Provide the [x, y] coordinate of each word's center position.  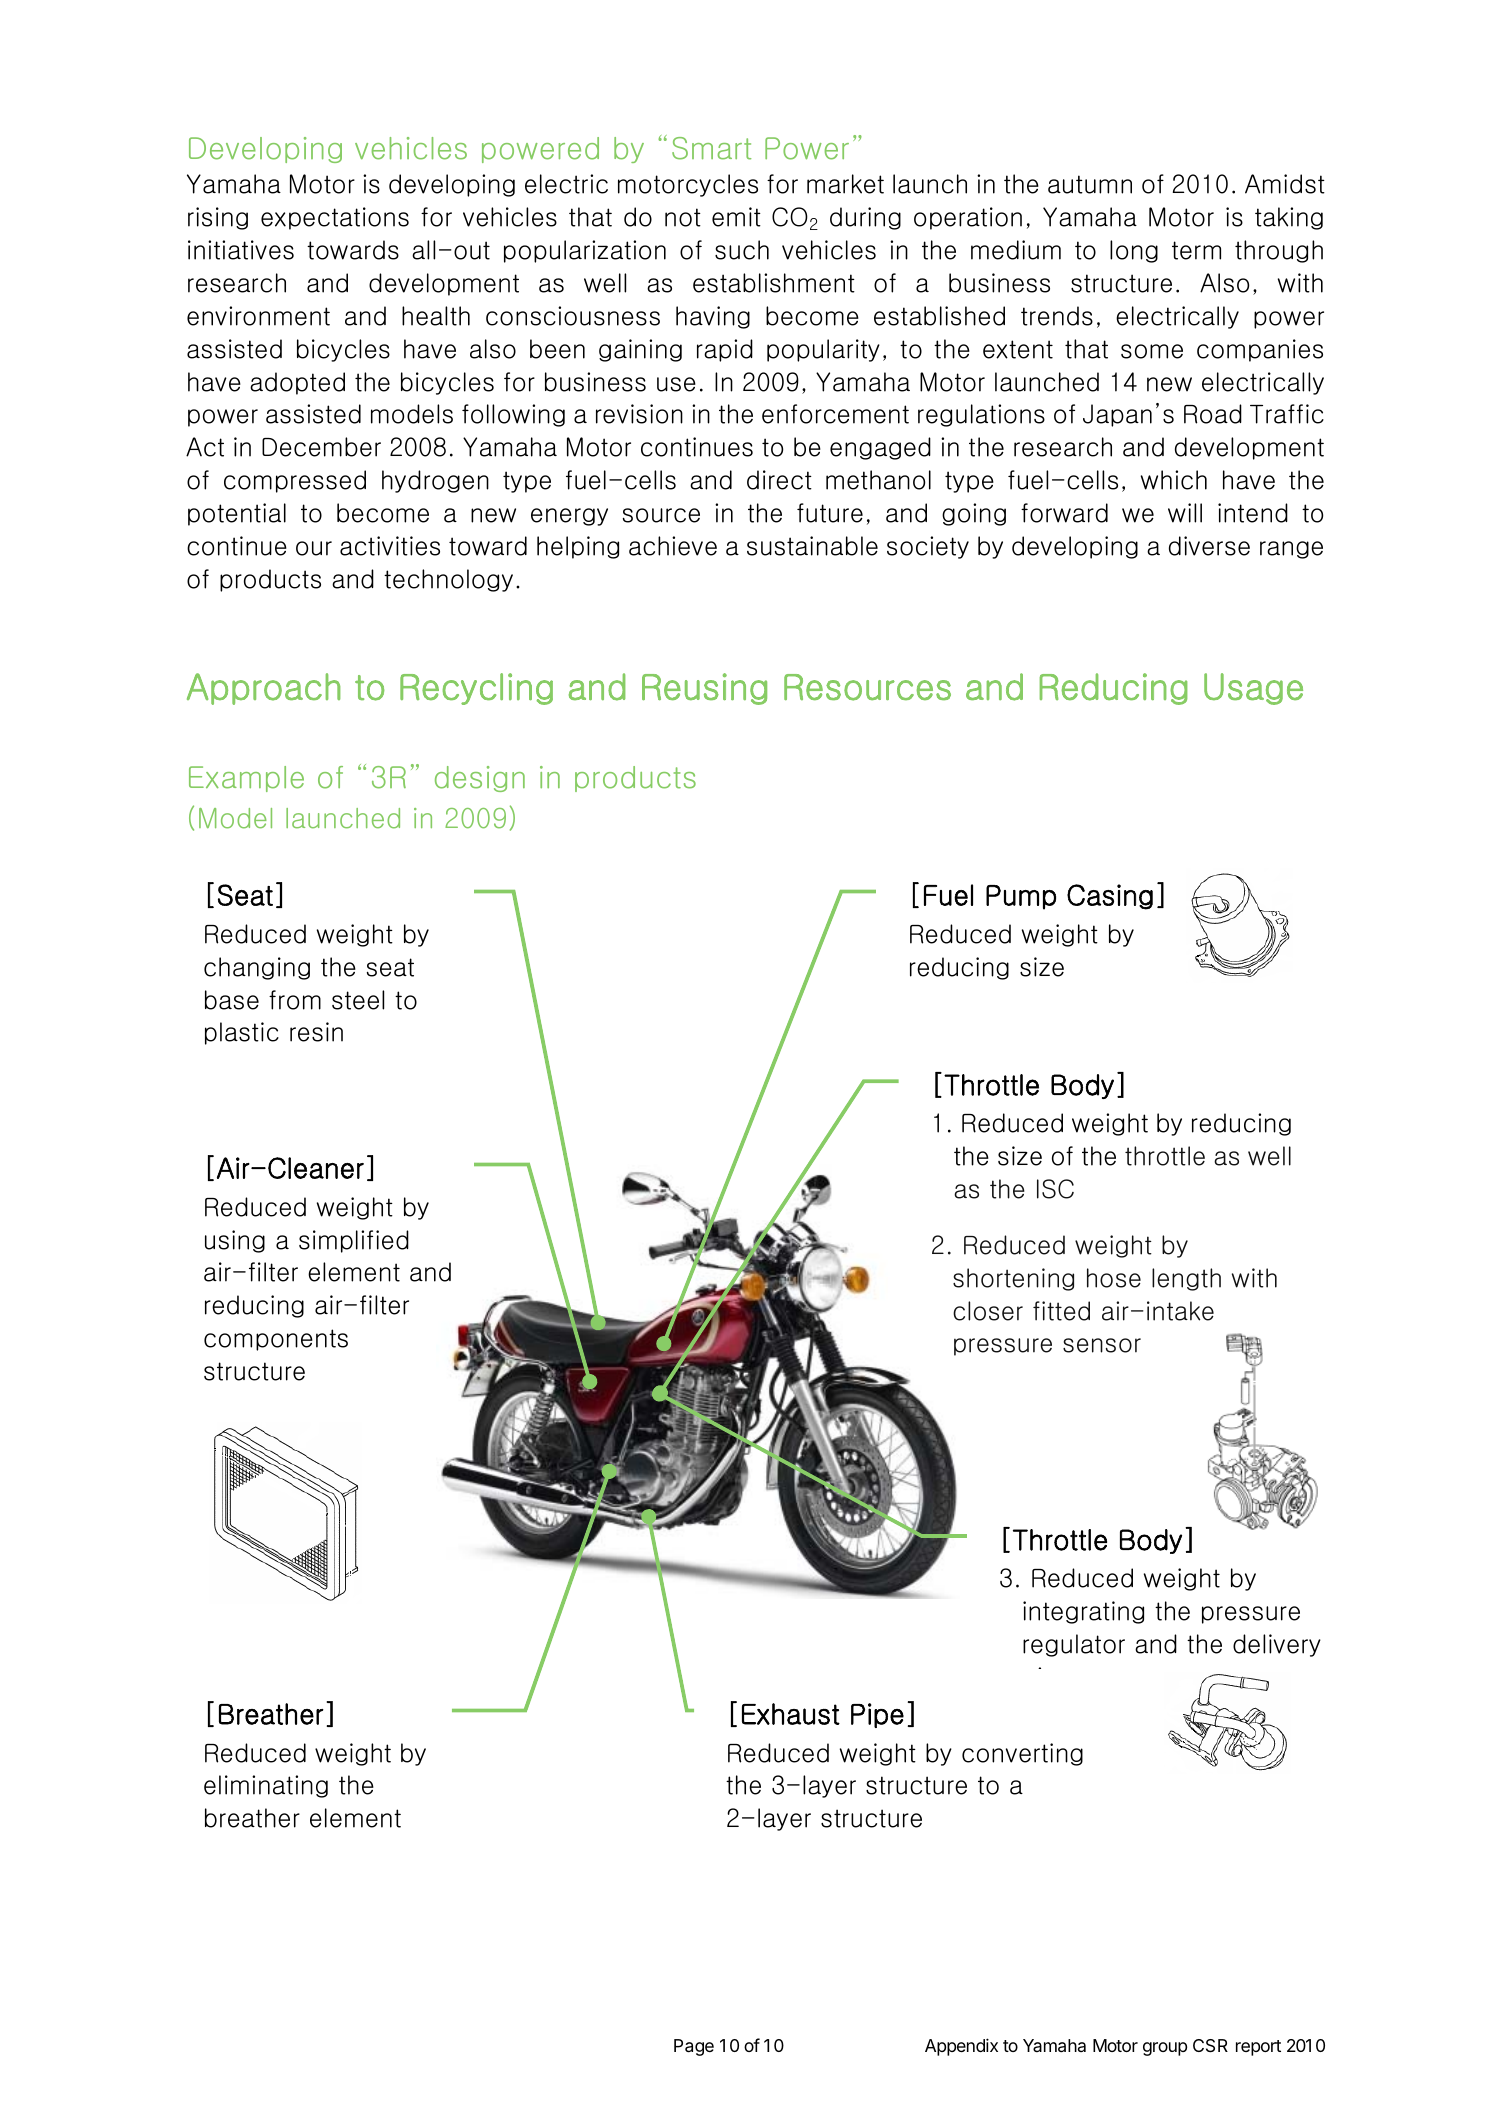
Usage [1253, 689]
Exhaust [791, 1714]
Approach [263, 689]
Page [694, 2047]
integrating [1083, 1612]
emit [736, 217]
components [276, 1340]
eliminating [266, 1786]
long [1134, 251]
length [1186, 1279]
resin [316, 1032]
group [1165, 2049]
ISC [1055, 1189]
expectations [335, 218]
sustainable [812, 546]
